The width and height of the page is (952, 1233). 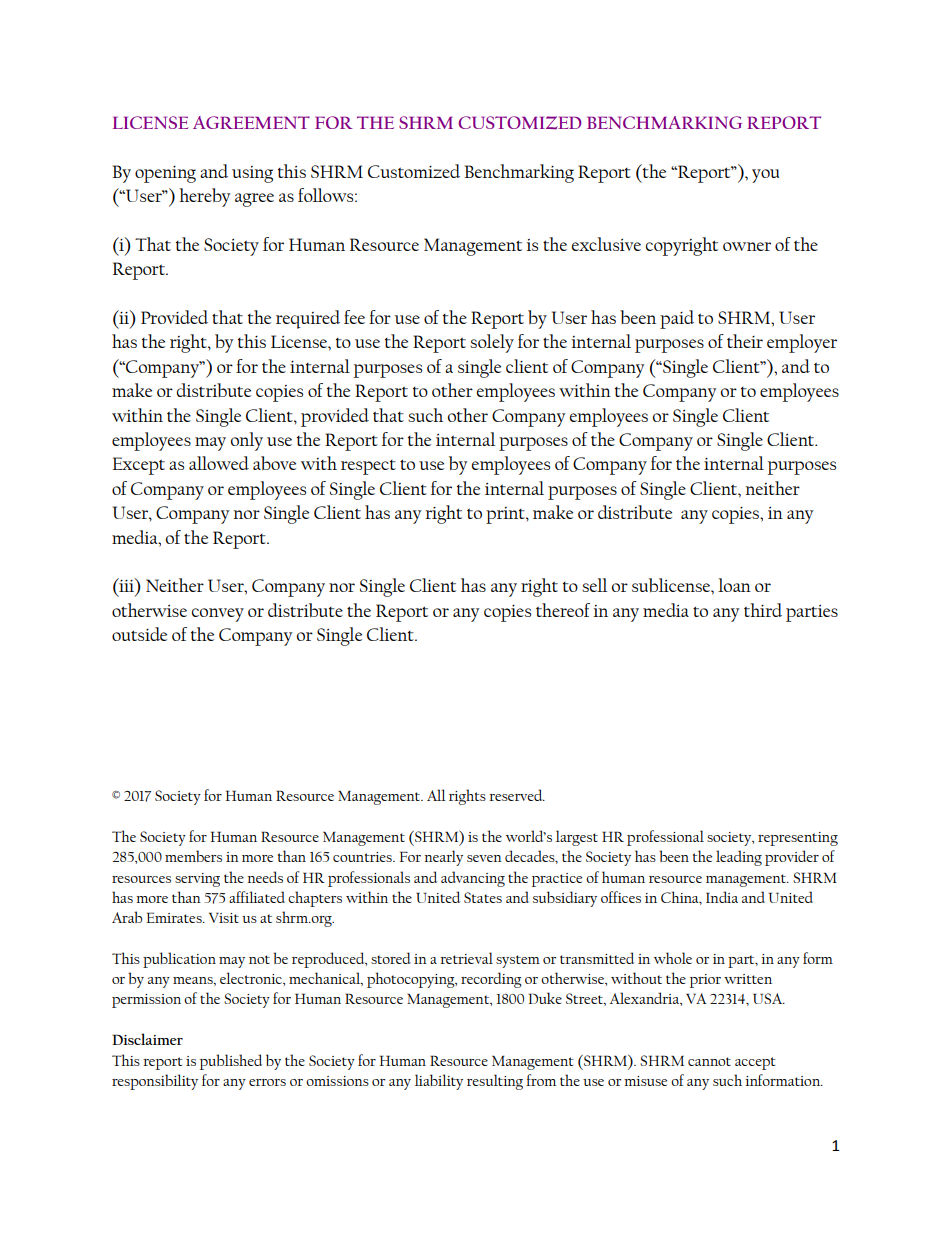 I want to click on liability, so click(x=439, y=1082).
